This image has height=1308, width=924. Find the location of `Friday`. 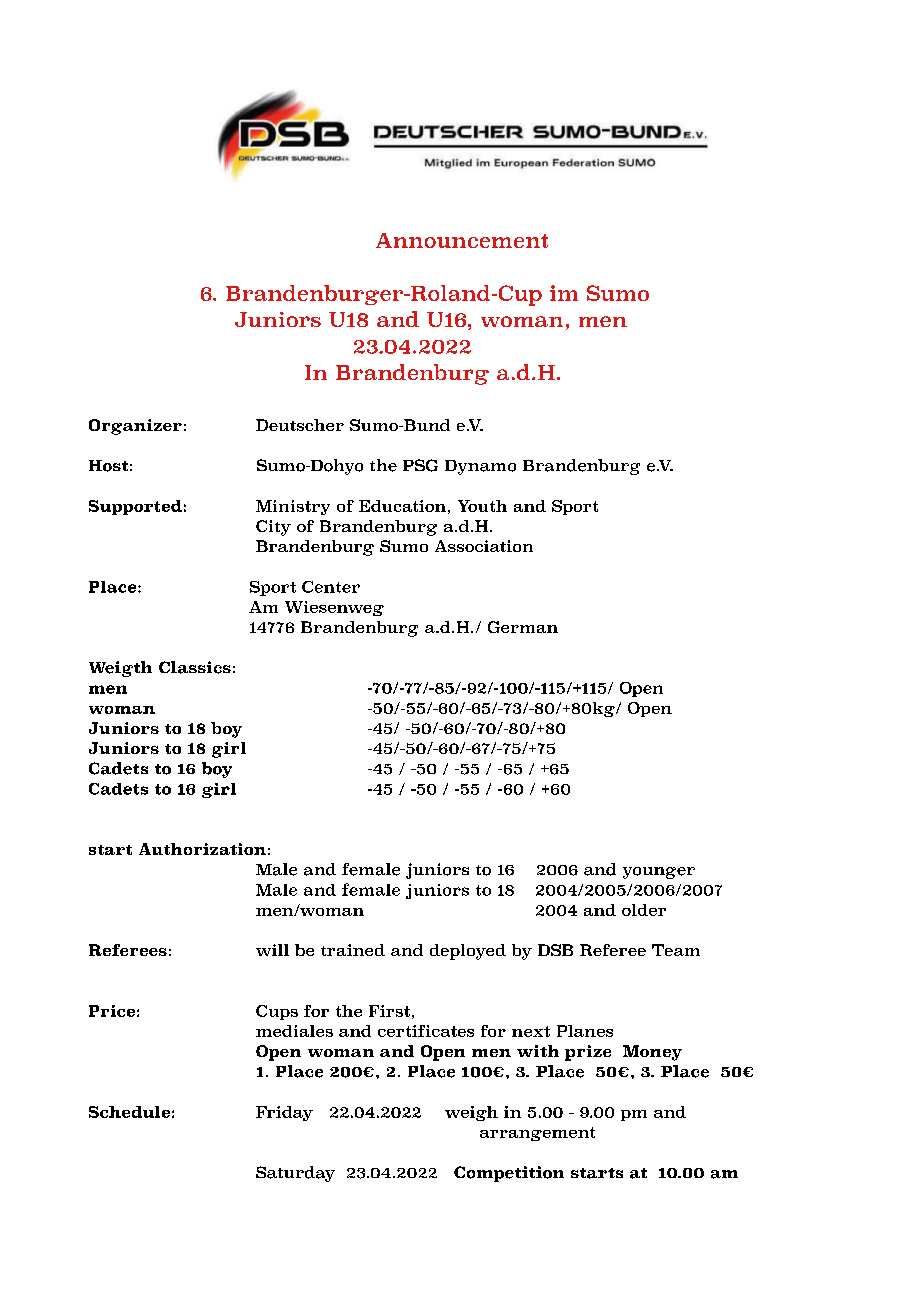

Friday is located at coordinates (284, 1113).
